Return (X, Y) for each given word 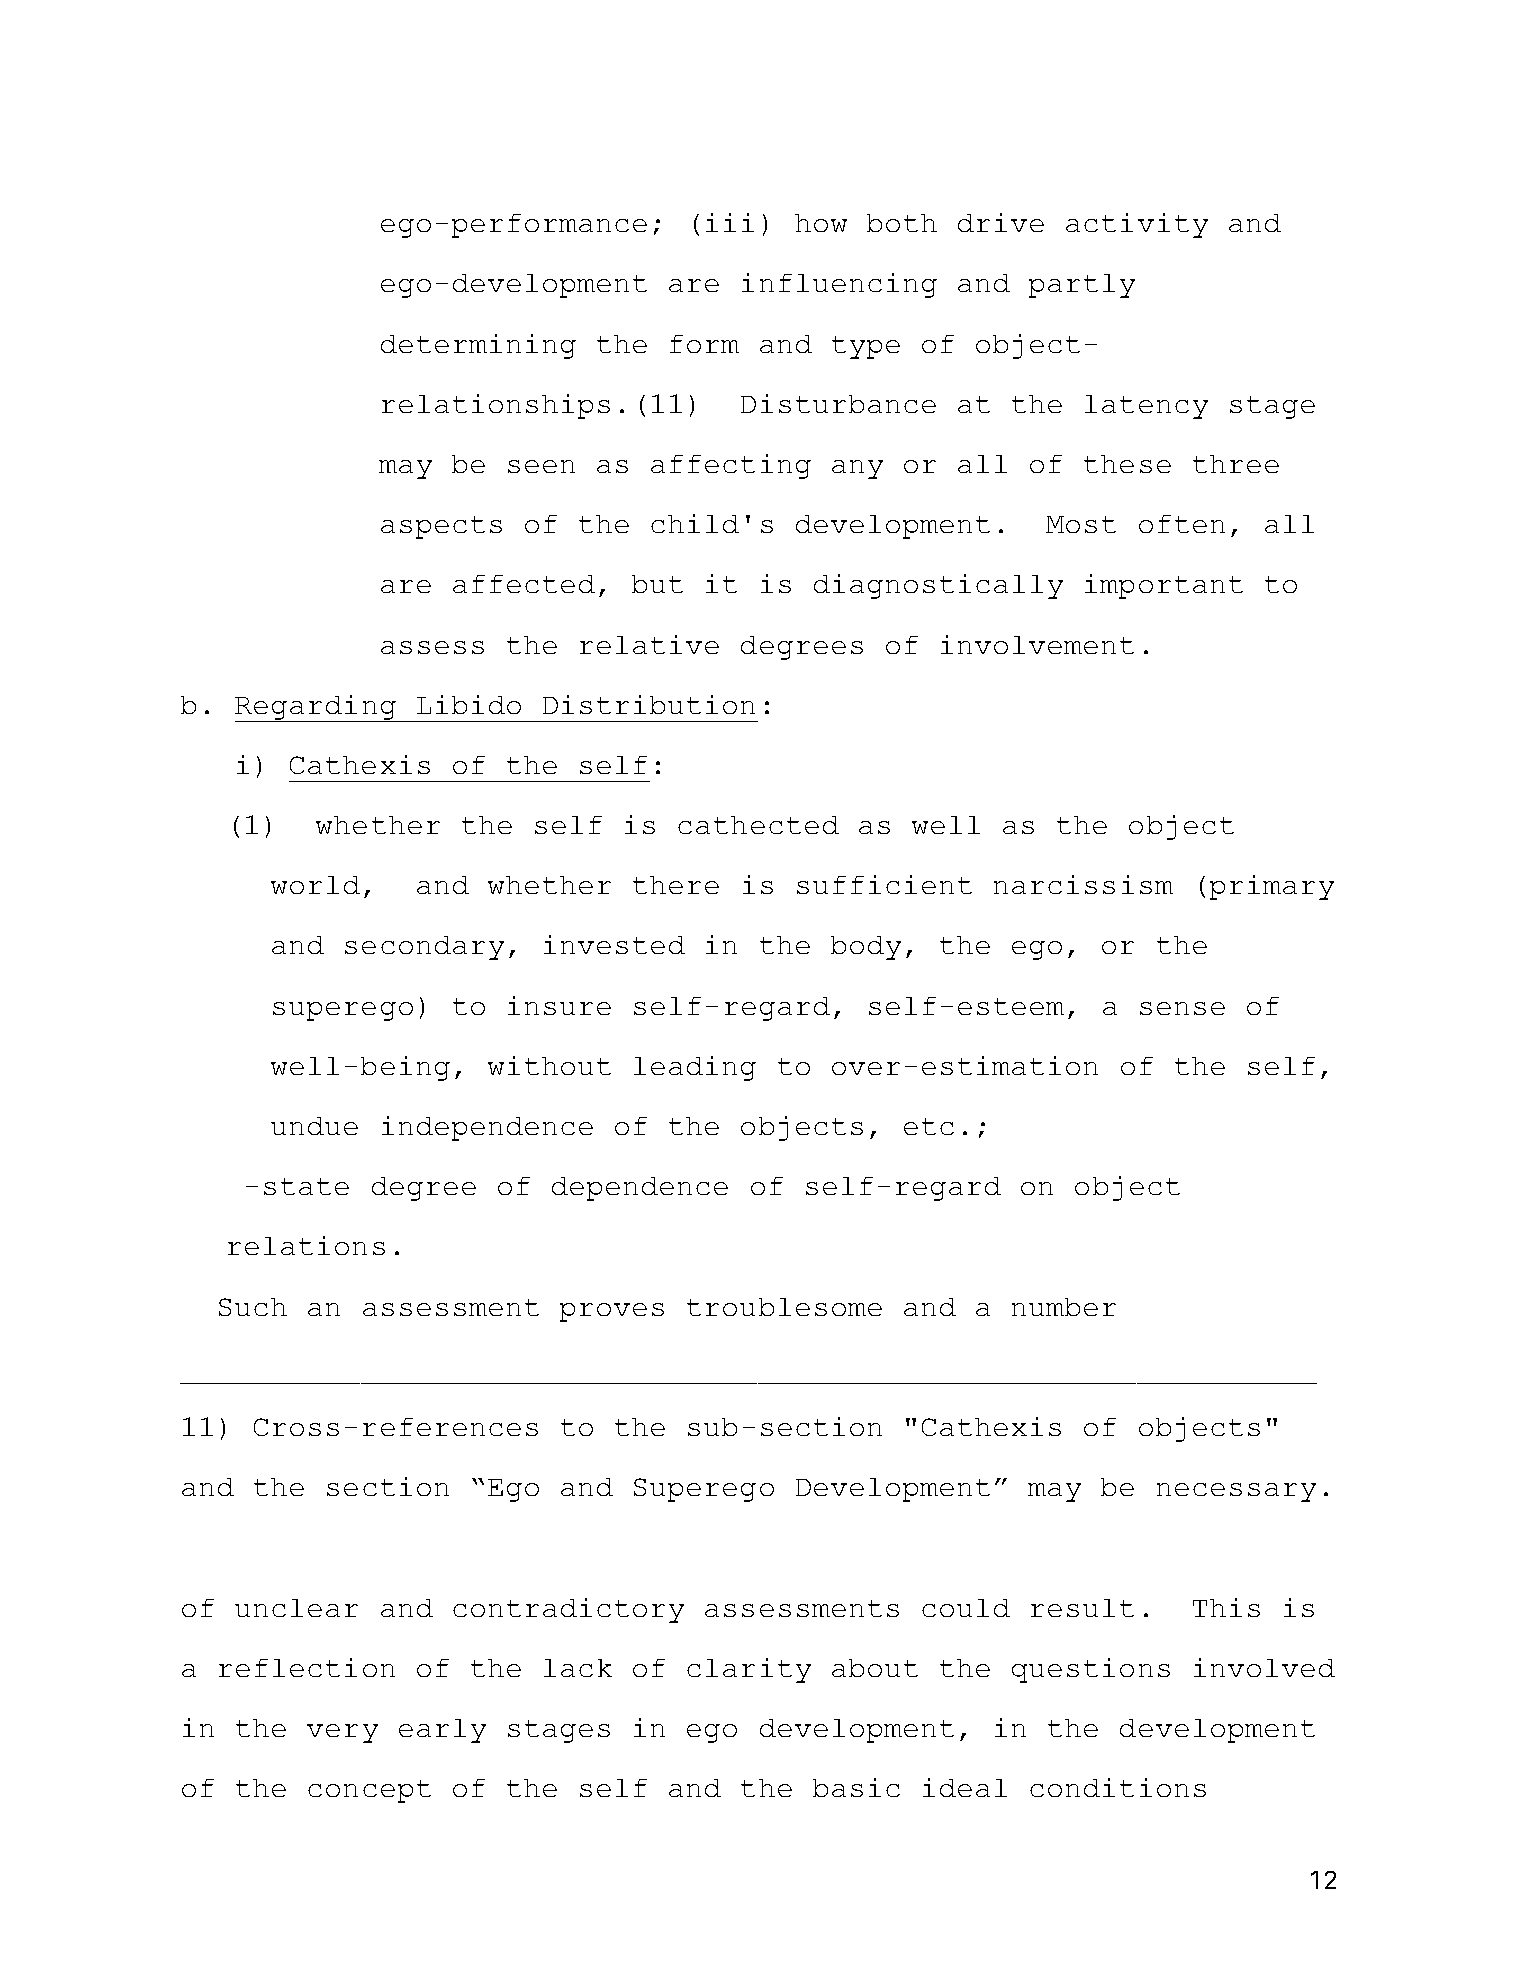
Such (253, 1307)
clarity (749, 1670)
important (1164, 586)
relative (649, 644)
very (342, 1733)
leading (695, 1068)
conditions (1118, 1787)
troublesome (784, 1307)
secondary (424, 948)
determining (478, 346)
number (1064, 1307)
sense (1182, 1008)
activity (1137, 225)
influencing (839, 285)
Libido (469, 704)
